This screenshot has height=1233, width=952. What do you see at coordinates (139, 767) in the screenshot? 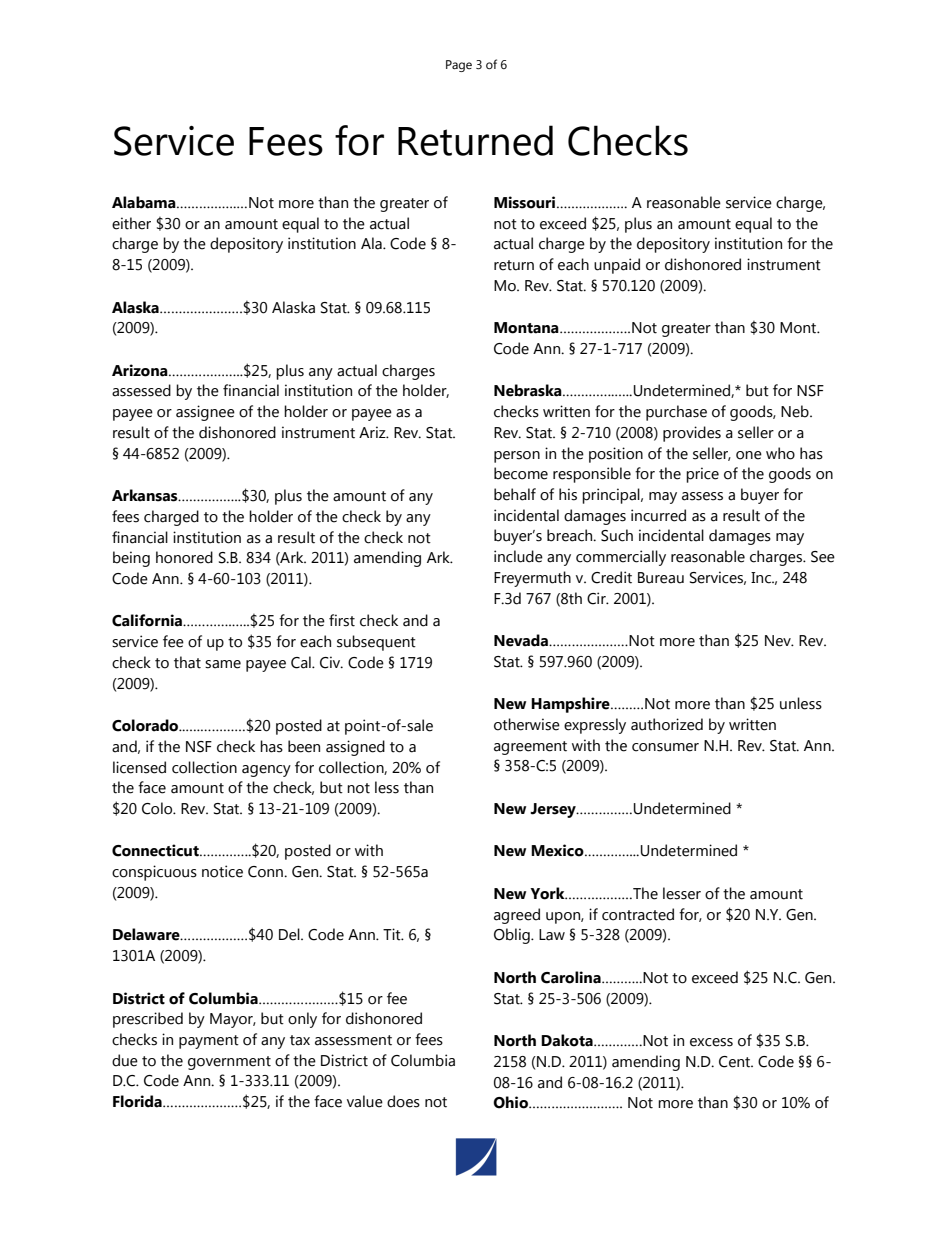
I see `licensed` at bounding box center [139, 767].
